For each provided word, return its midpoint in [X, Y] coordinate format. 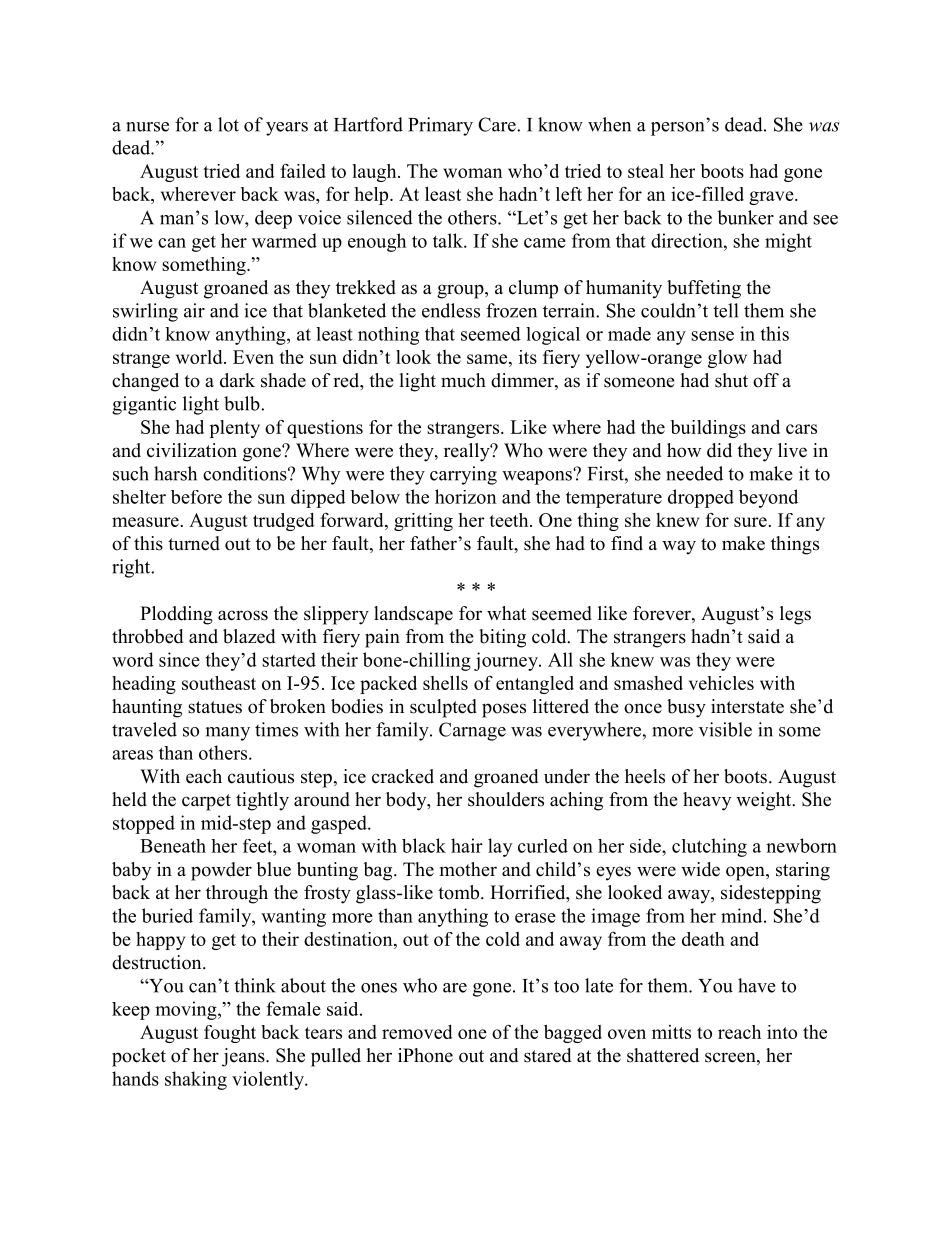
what [506, 613]
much [463, 380]
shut [731, 380]
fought [230, 1034]
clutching [709, 847]
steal [646, 171]
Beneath [173, 846]
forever [663, 614]
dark [237, 380]
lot [228, 124]
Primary [440, 126]
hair [467, 845]
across [243, 615]
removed [417, 1032]
